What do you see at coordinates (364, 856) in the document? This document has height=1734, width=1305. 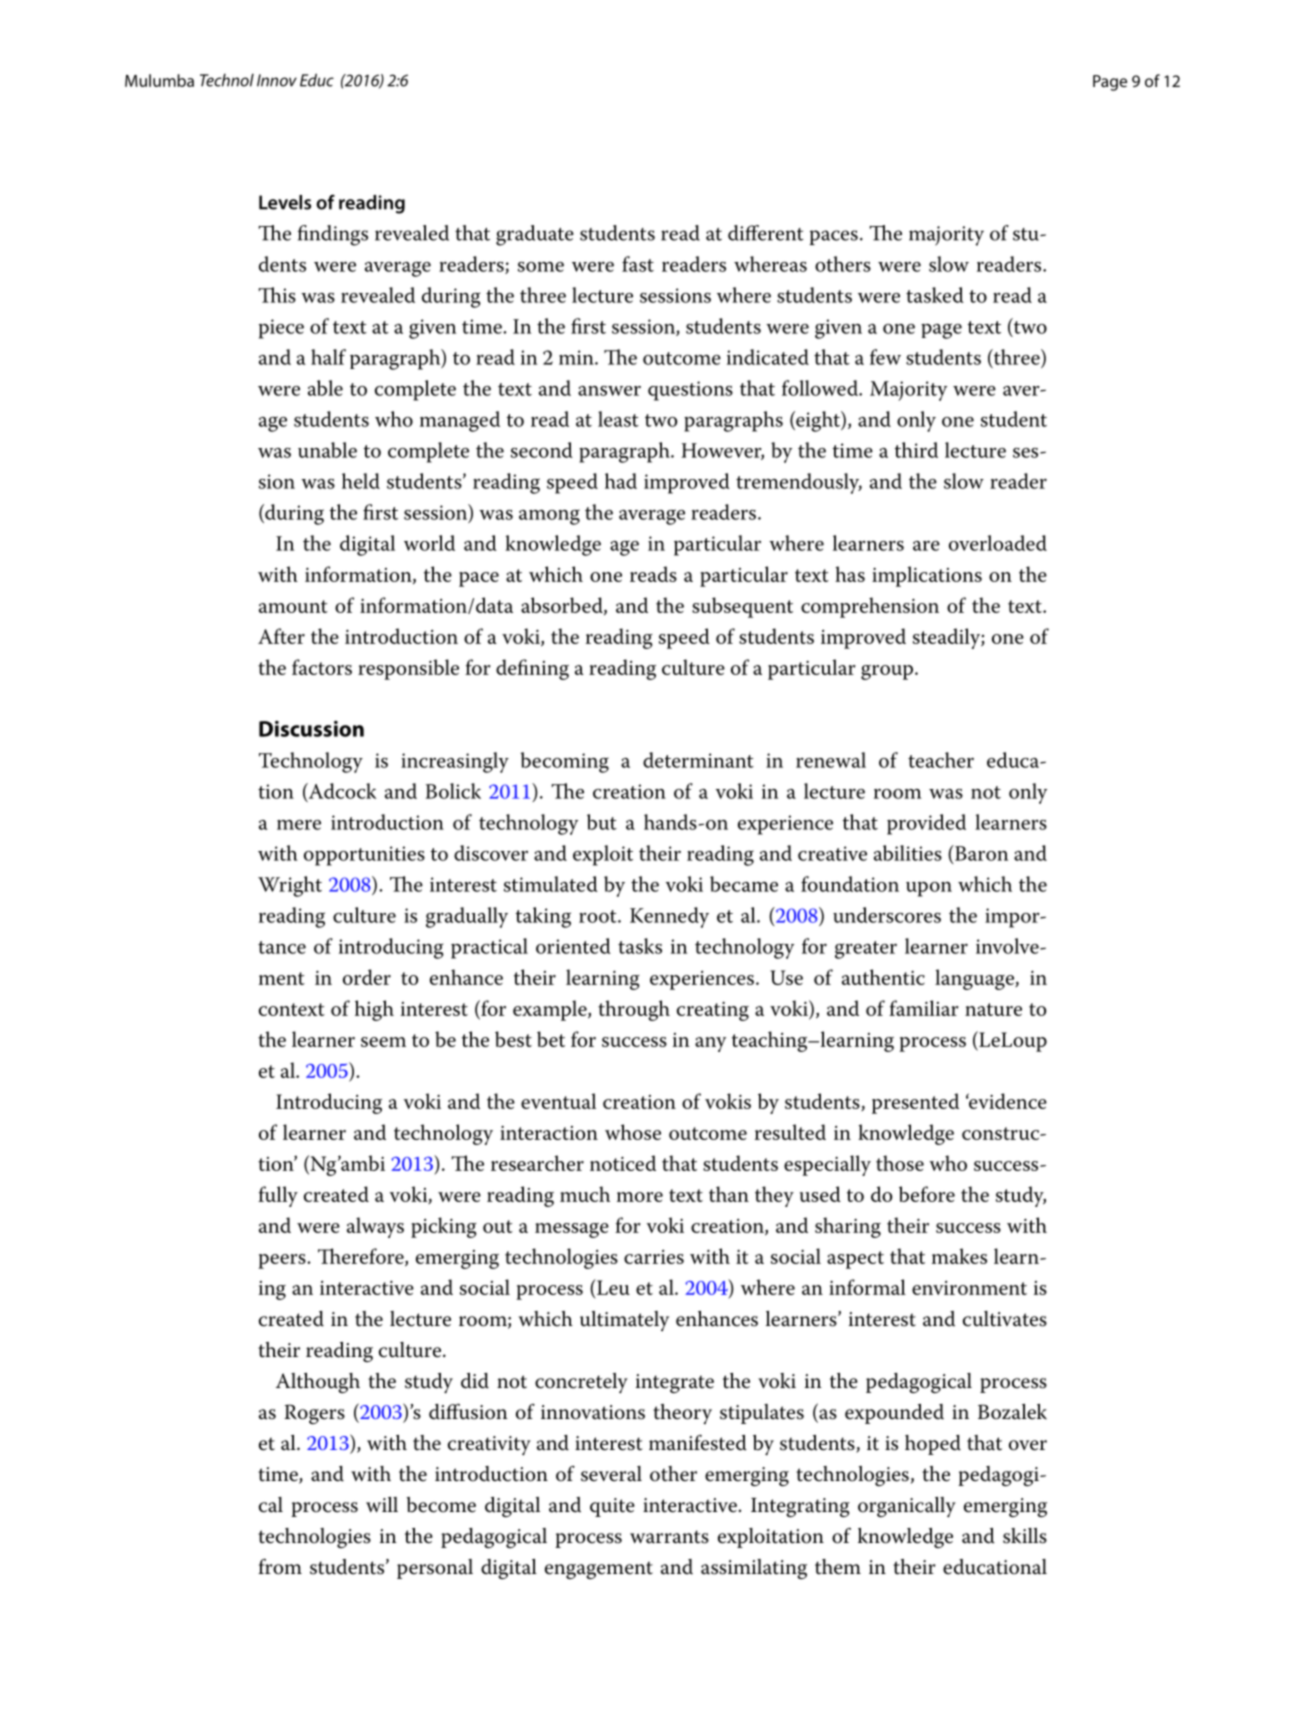 I see `opportunities` at bounding box center [364, 856].
